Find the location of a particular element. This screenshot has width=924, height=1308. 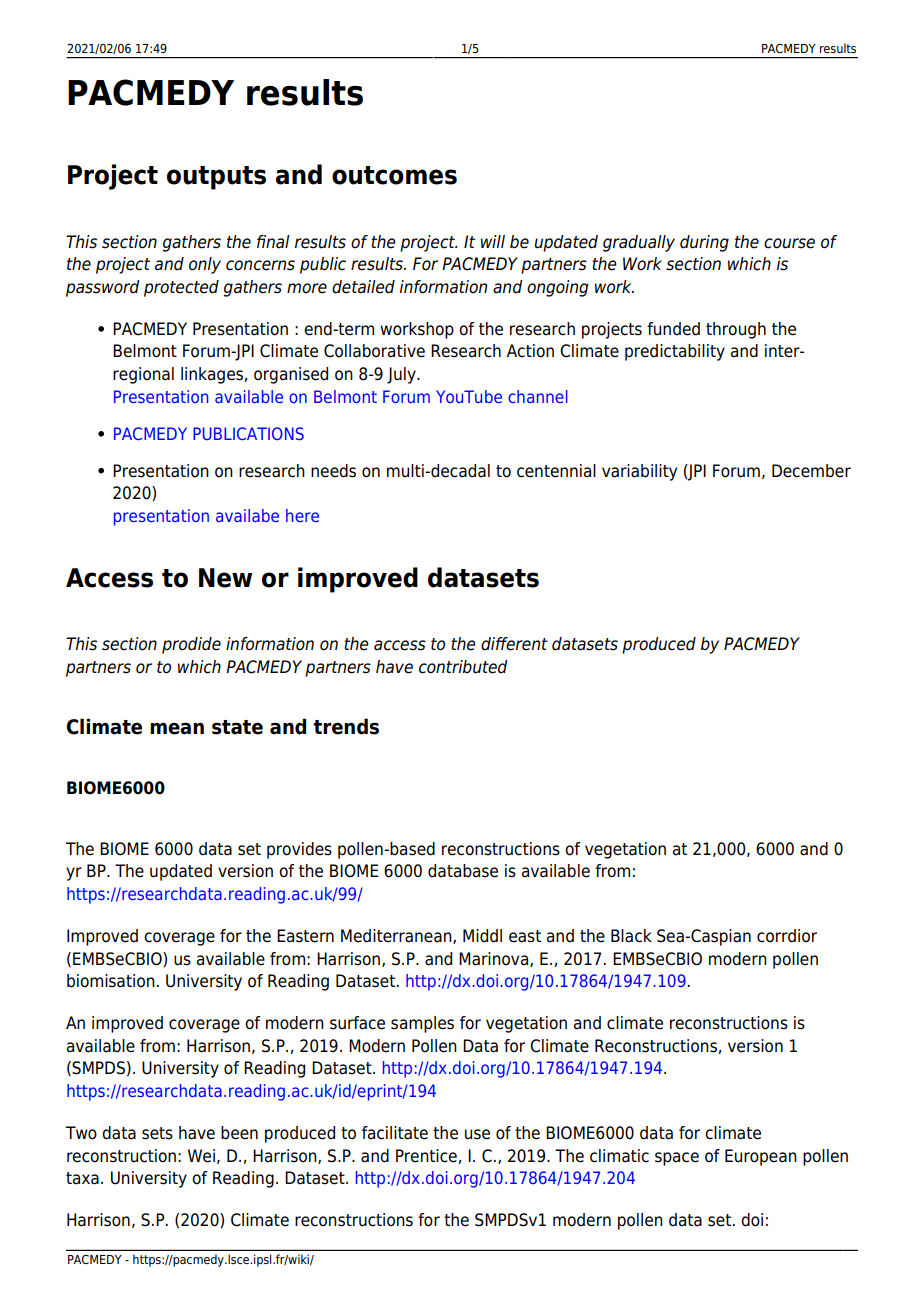

outcomes is located at coordinates (394, 175).
